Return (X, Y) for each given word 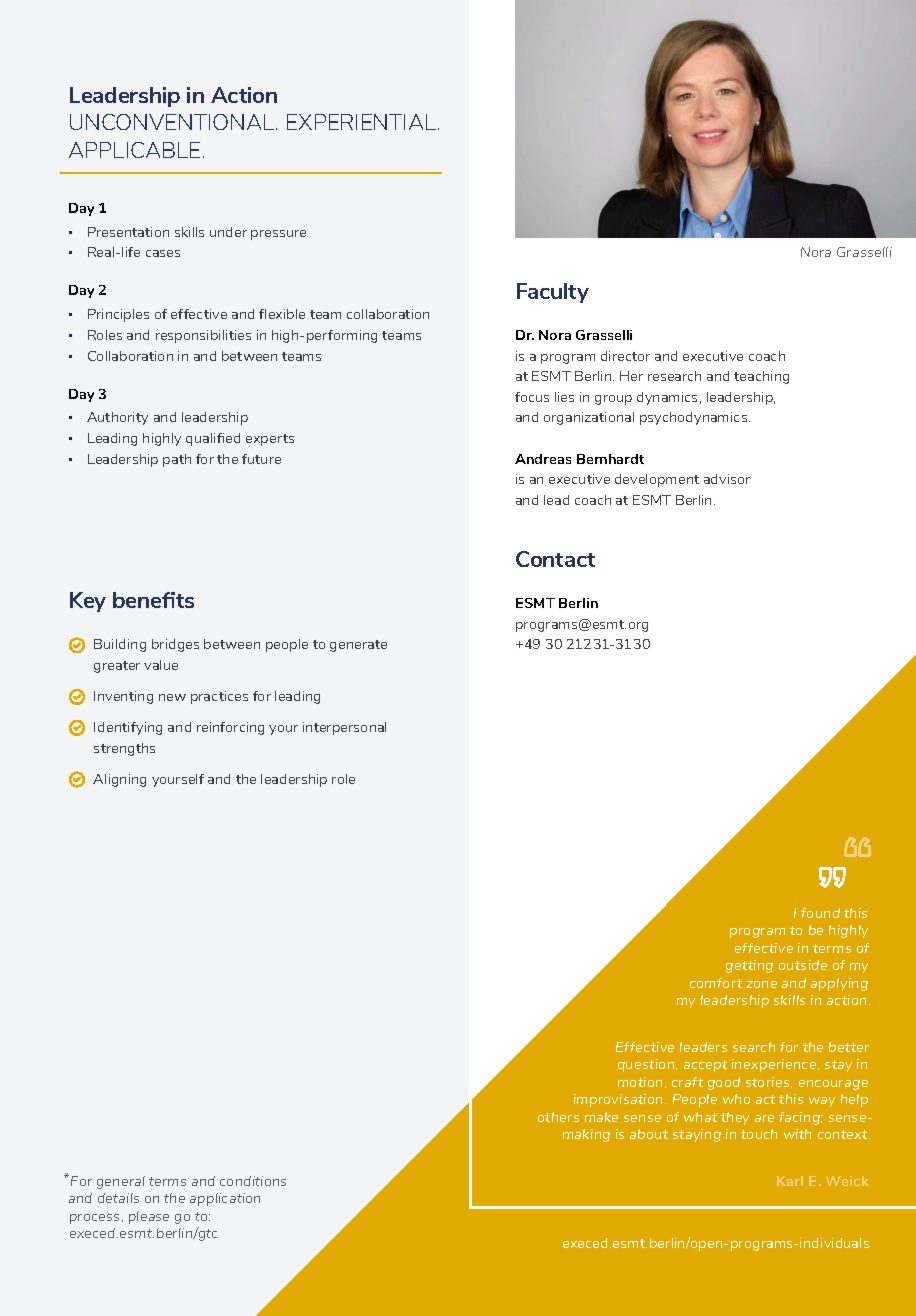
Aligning (119, 780)
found (820, 913)
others (558, 1117)
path (177, 460)
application (225, 1199)
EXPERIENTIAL (363, 122)
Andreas (543, 459)
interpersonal (344, 728)
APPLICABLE (134, 150)
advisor (727, 479)
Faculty (553, 293)
